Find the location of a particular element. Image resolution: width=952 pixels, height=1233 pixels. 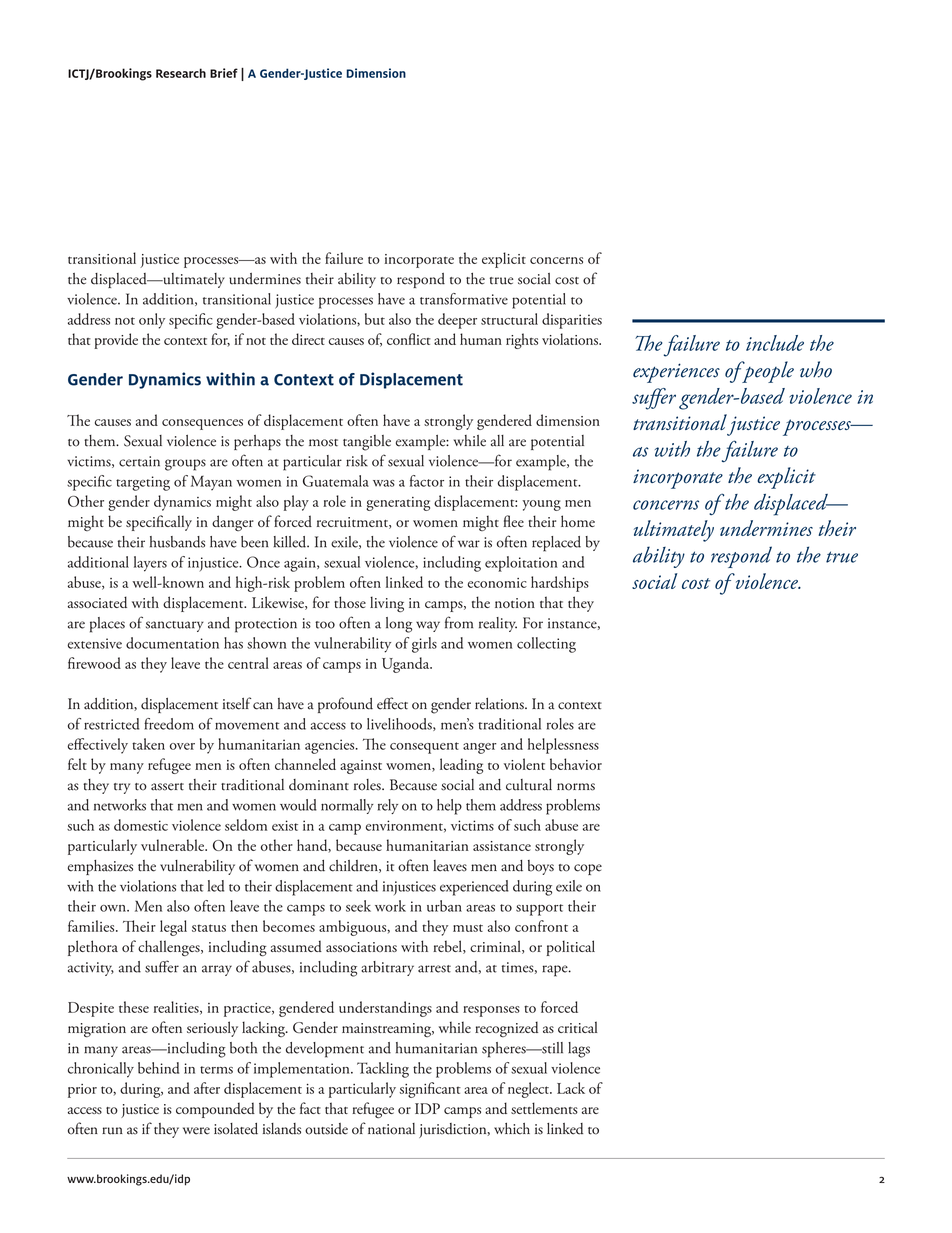

generating is located at coordinates (398, 504).
